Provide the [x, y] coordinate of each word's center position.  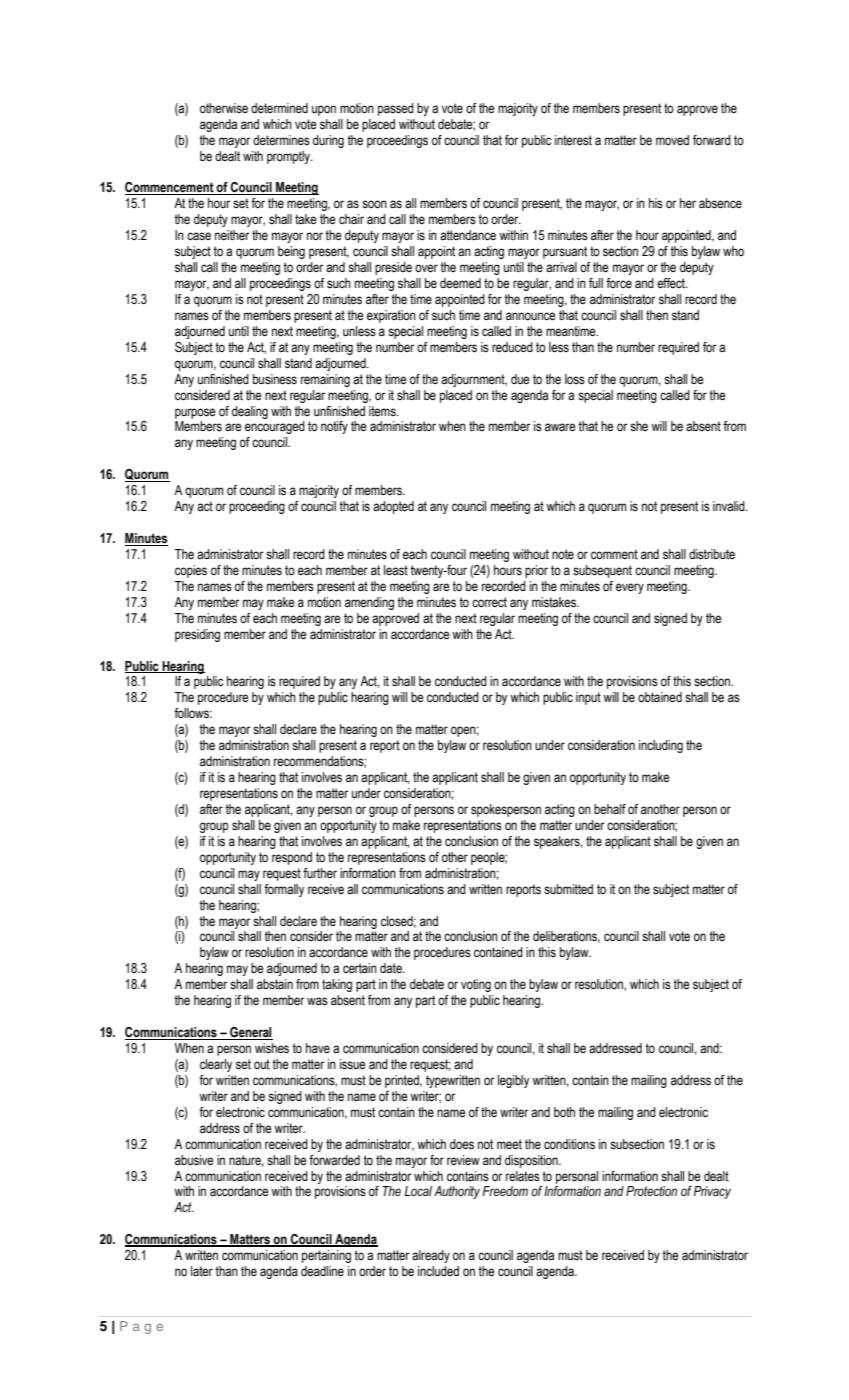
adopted [393, 507]
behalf [610, 809]
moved [672, 140]
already [431, 1256]
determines [281, 140]
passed [396, 109]
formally [284, 890]
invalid [730, 506]
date [392, 968]
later [202, 1271]
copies [191, 571]
